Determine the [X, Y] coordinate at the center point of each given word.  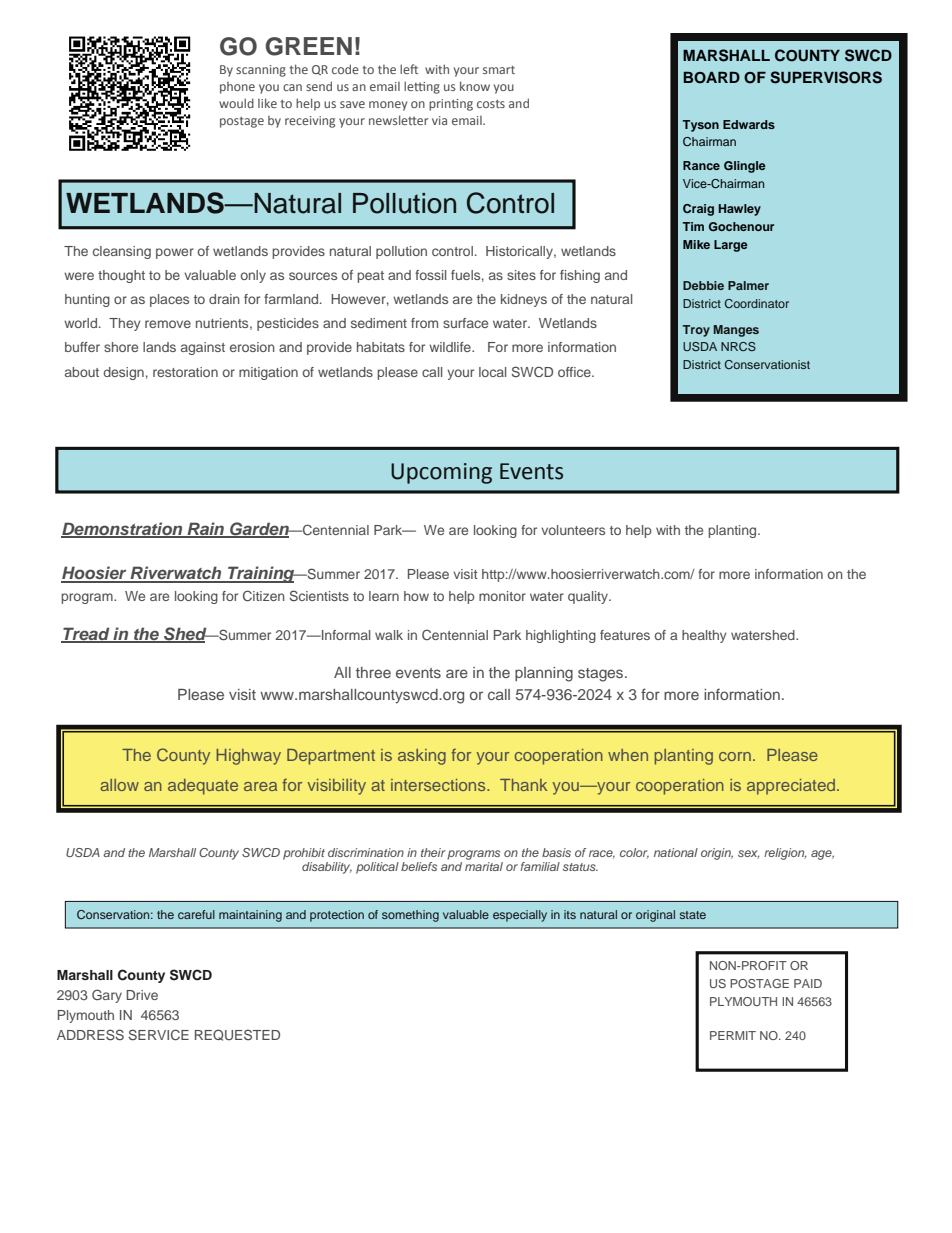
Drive [142, 995]
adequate [203, 787]
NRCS [738, 346]
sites [521, 275]
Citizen [264, 595]
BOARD [711, 77]
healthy [704, 636]
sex [748, 854]
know [475, 86]
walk [389, 635]
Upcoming [441, 473]
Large [731, 246]
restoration [185, 372]
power [175, 253]
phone [237, 88]
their [433, 852]
